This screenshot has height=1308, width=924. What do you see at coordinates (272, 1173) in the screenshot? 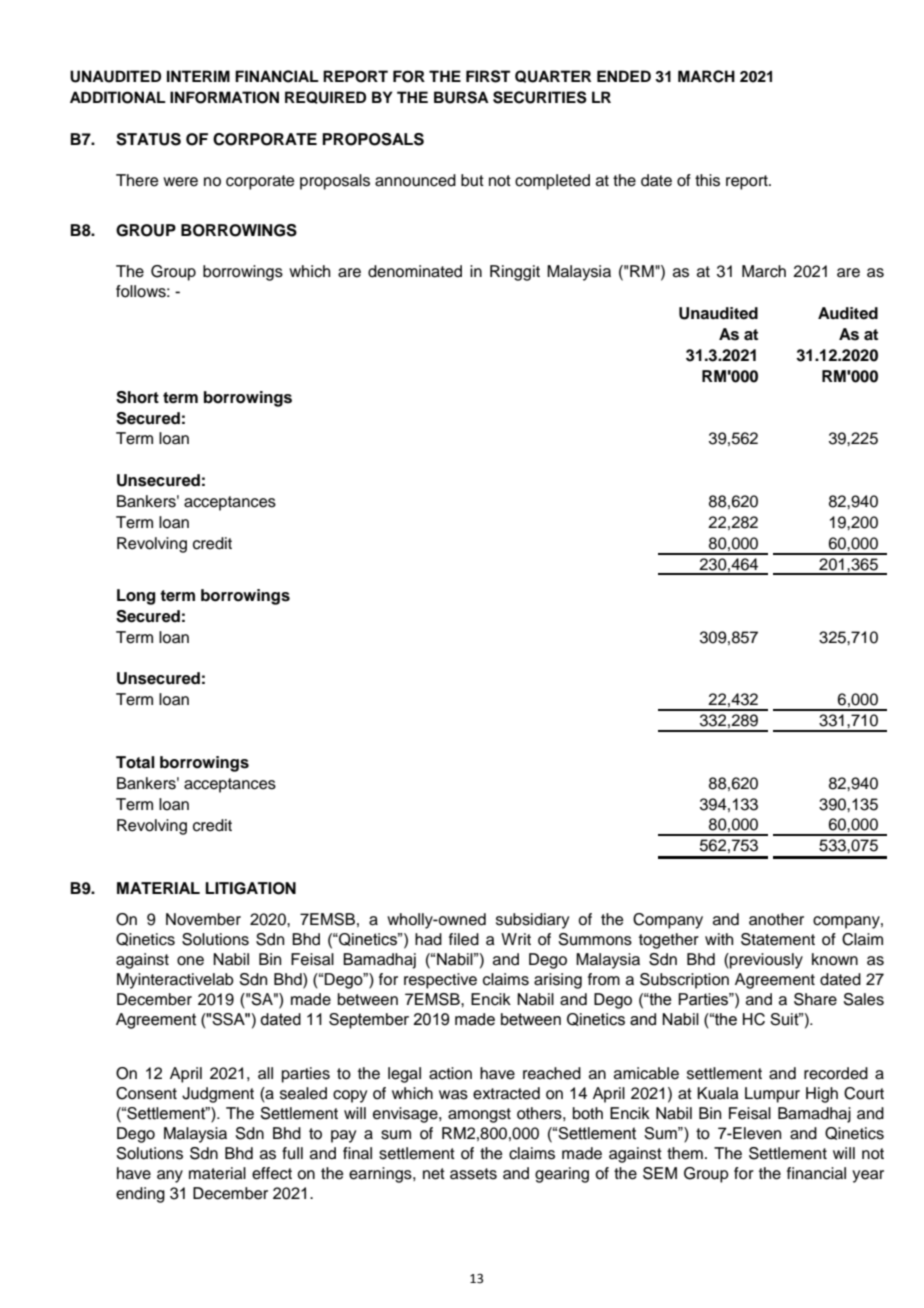
I see `effect` at bounding box center [272, 1173].
